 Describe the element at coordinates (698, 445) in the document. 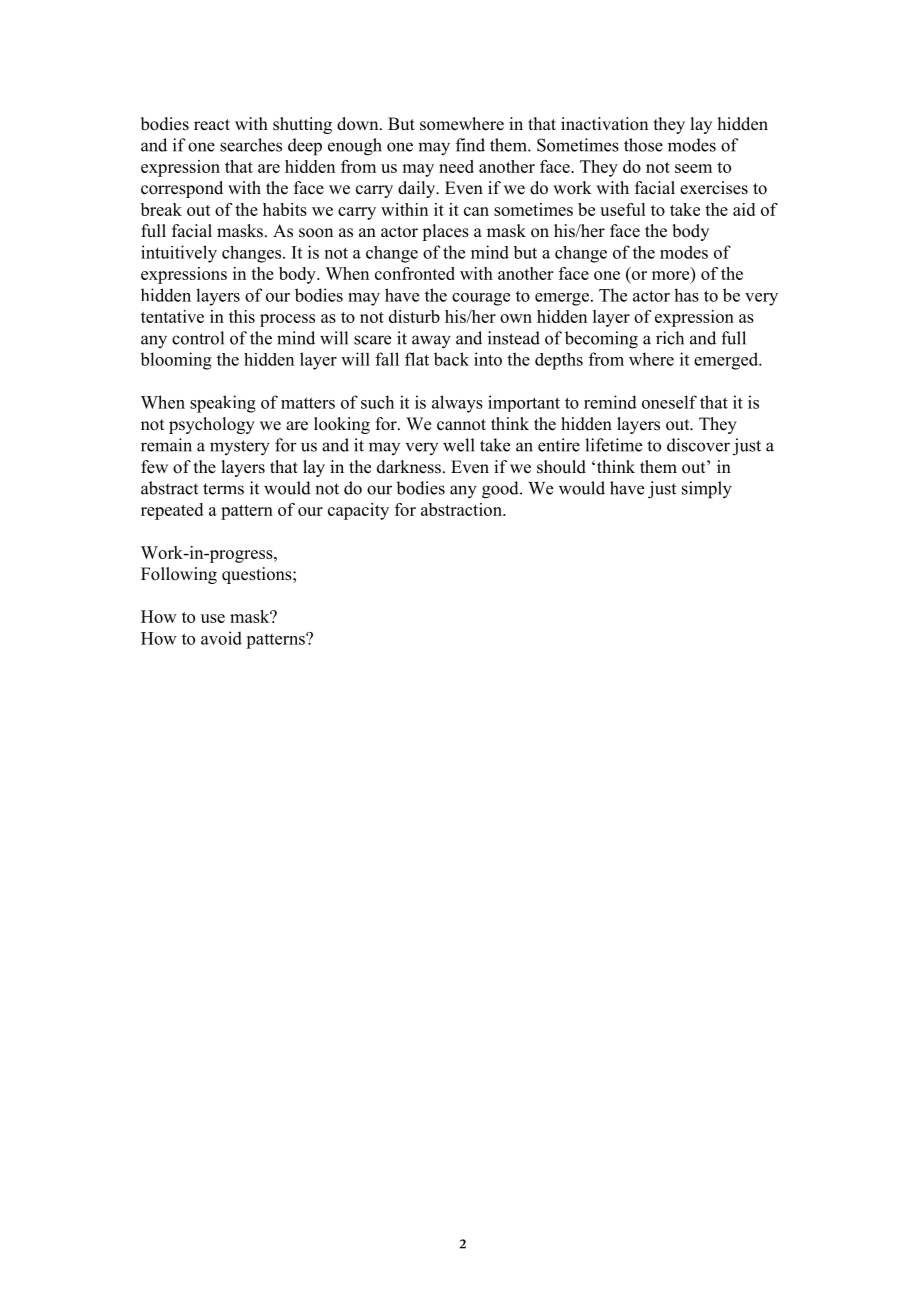

I see `discover` at that location.
